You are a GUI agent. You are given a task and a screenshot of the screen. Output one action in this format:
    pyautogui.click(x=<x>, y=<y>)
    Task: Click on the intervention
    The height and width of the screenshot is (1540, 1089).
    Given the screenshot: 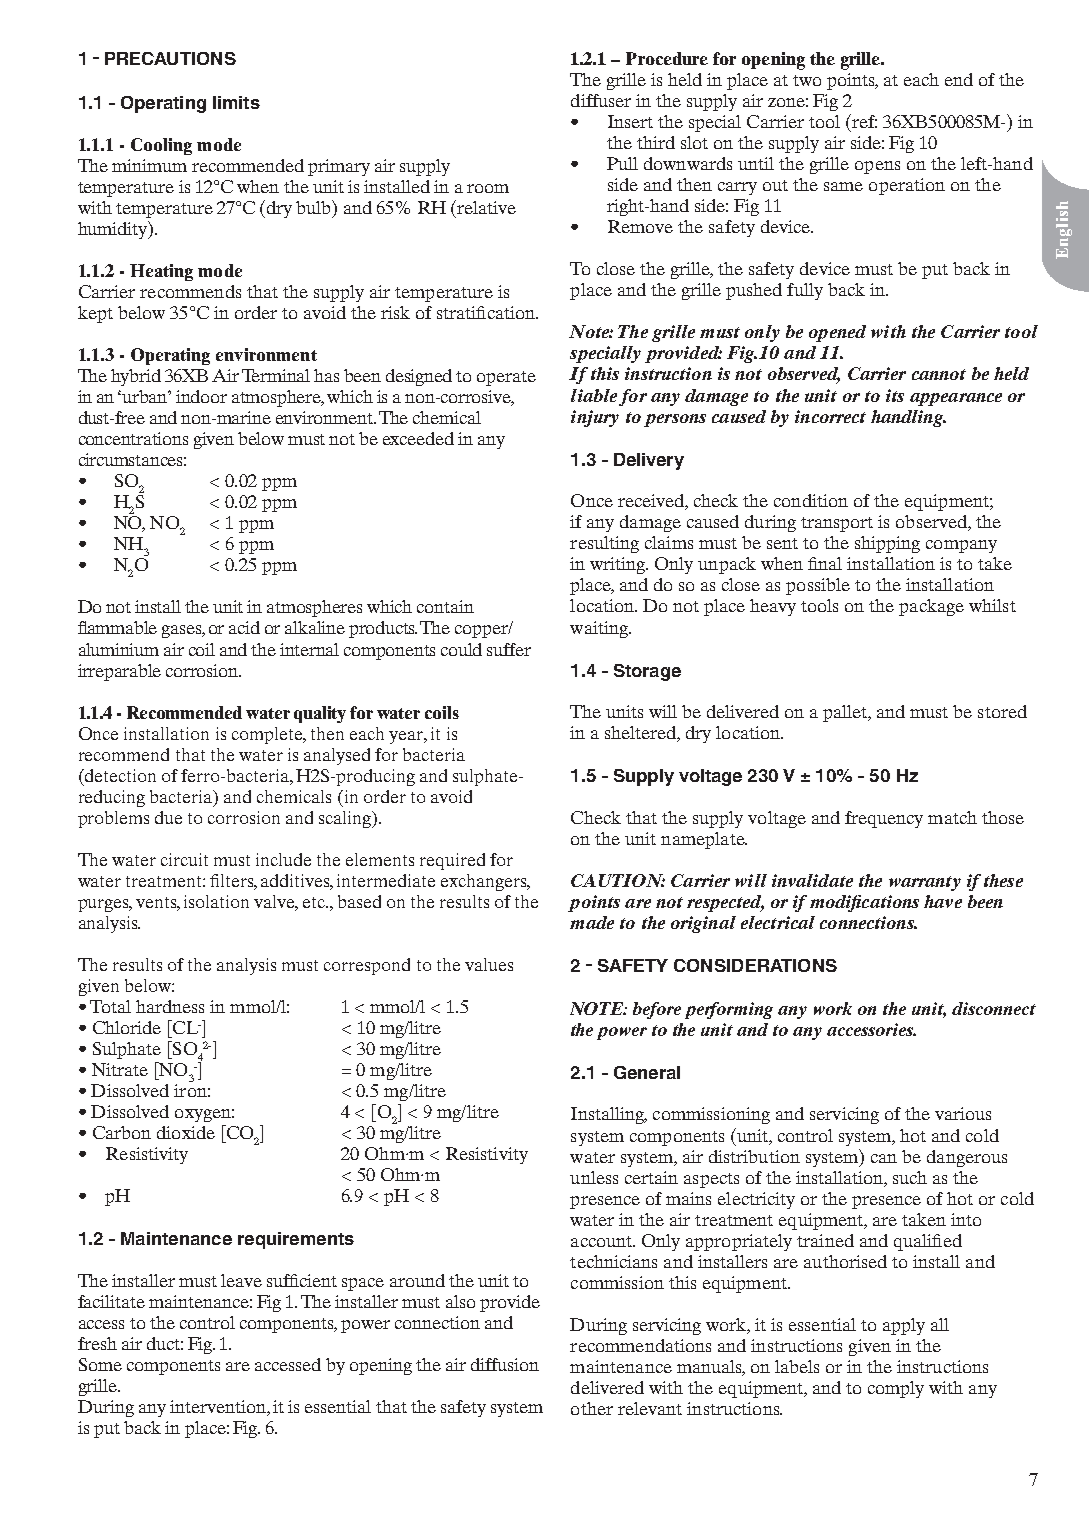 What is the action you would take?
    pyautogui.click(x=219, y=1408)
